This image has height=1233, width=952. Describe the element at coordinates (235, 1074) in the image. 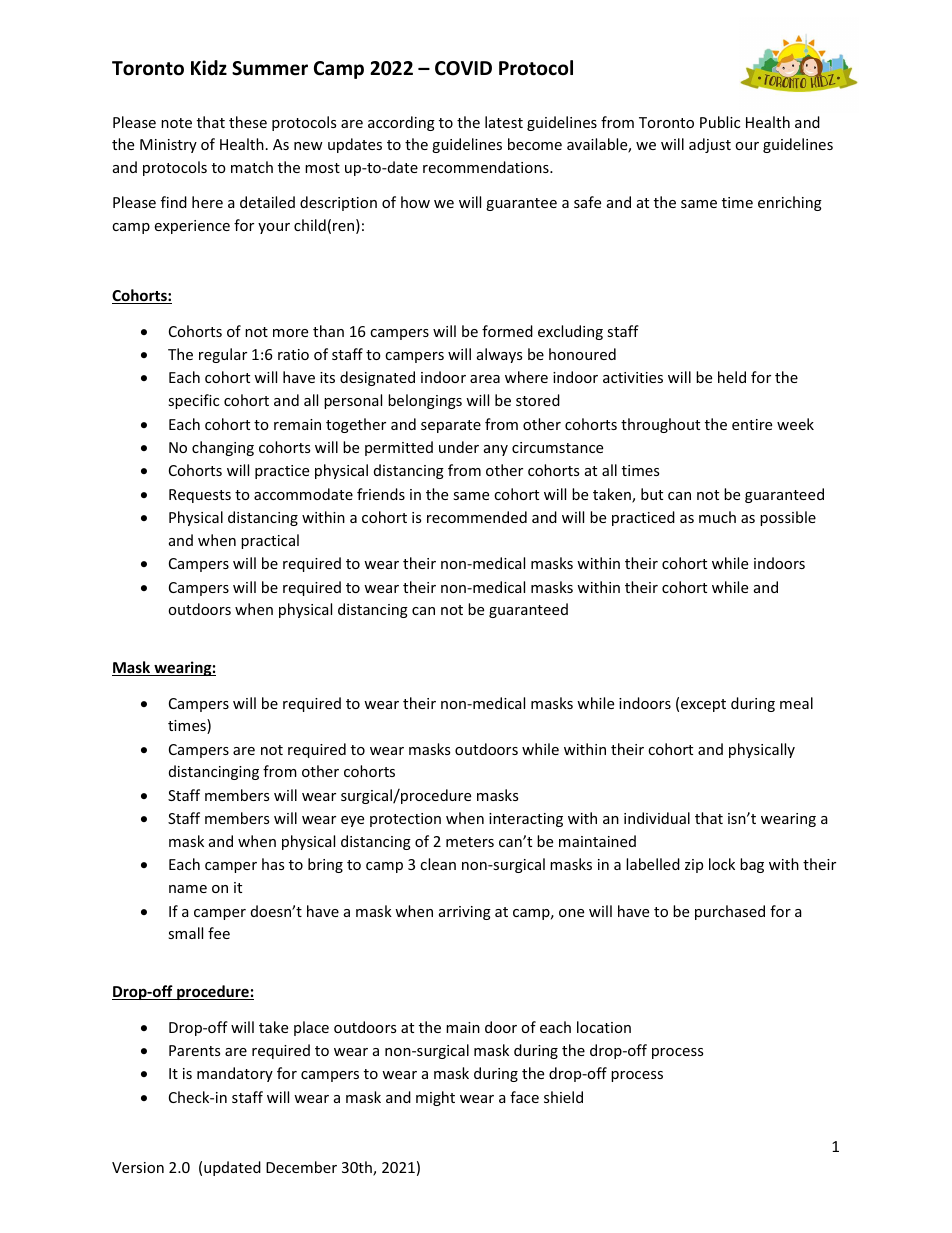

I see `mandatory` at that location.
